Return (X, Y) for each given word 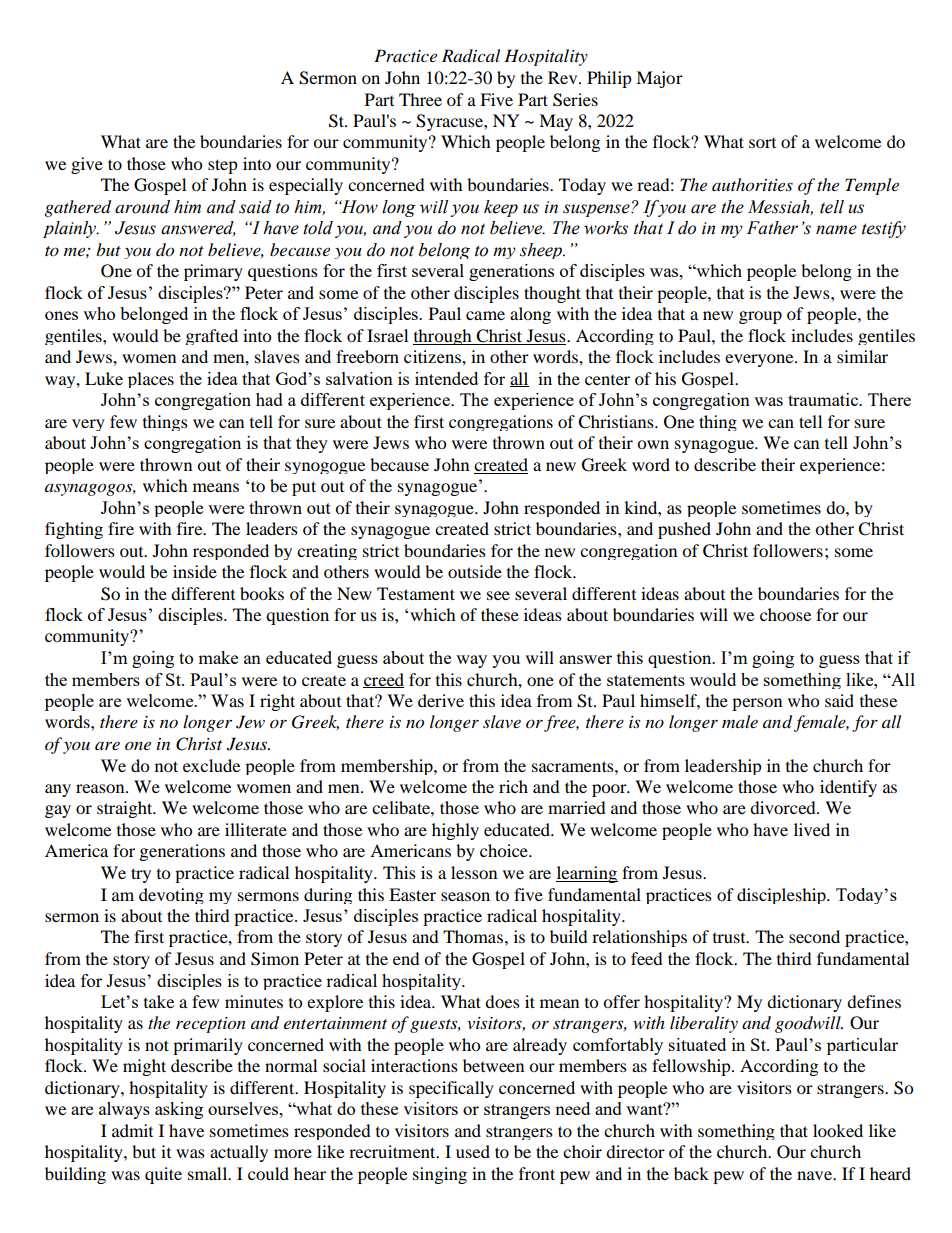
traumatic (824, 399)
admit (132, 1130)
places (151, 380)
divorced (784, 807)
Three (420, 99)
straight (126, 809)
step (223, 166)
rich (513, 786)
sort (762, 143)
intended (446, 378)
